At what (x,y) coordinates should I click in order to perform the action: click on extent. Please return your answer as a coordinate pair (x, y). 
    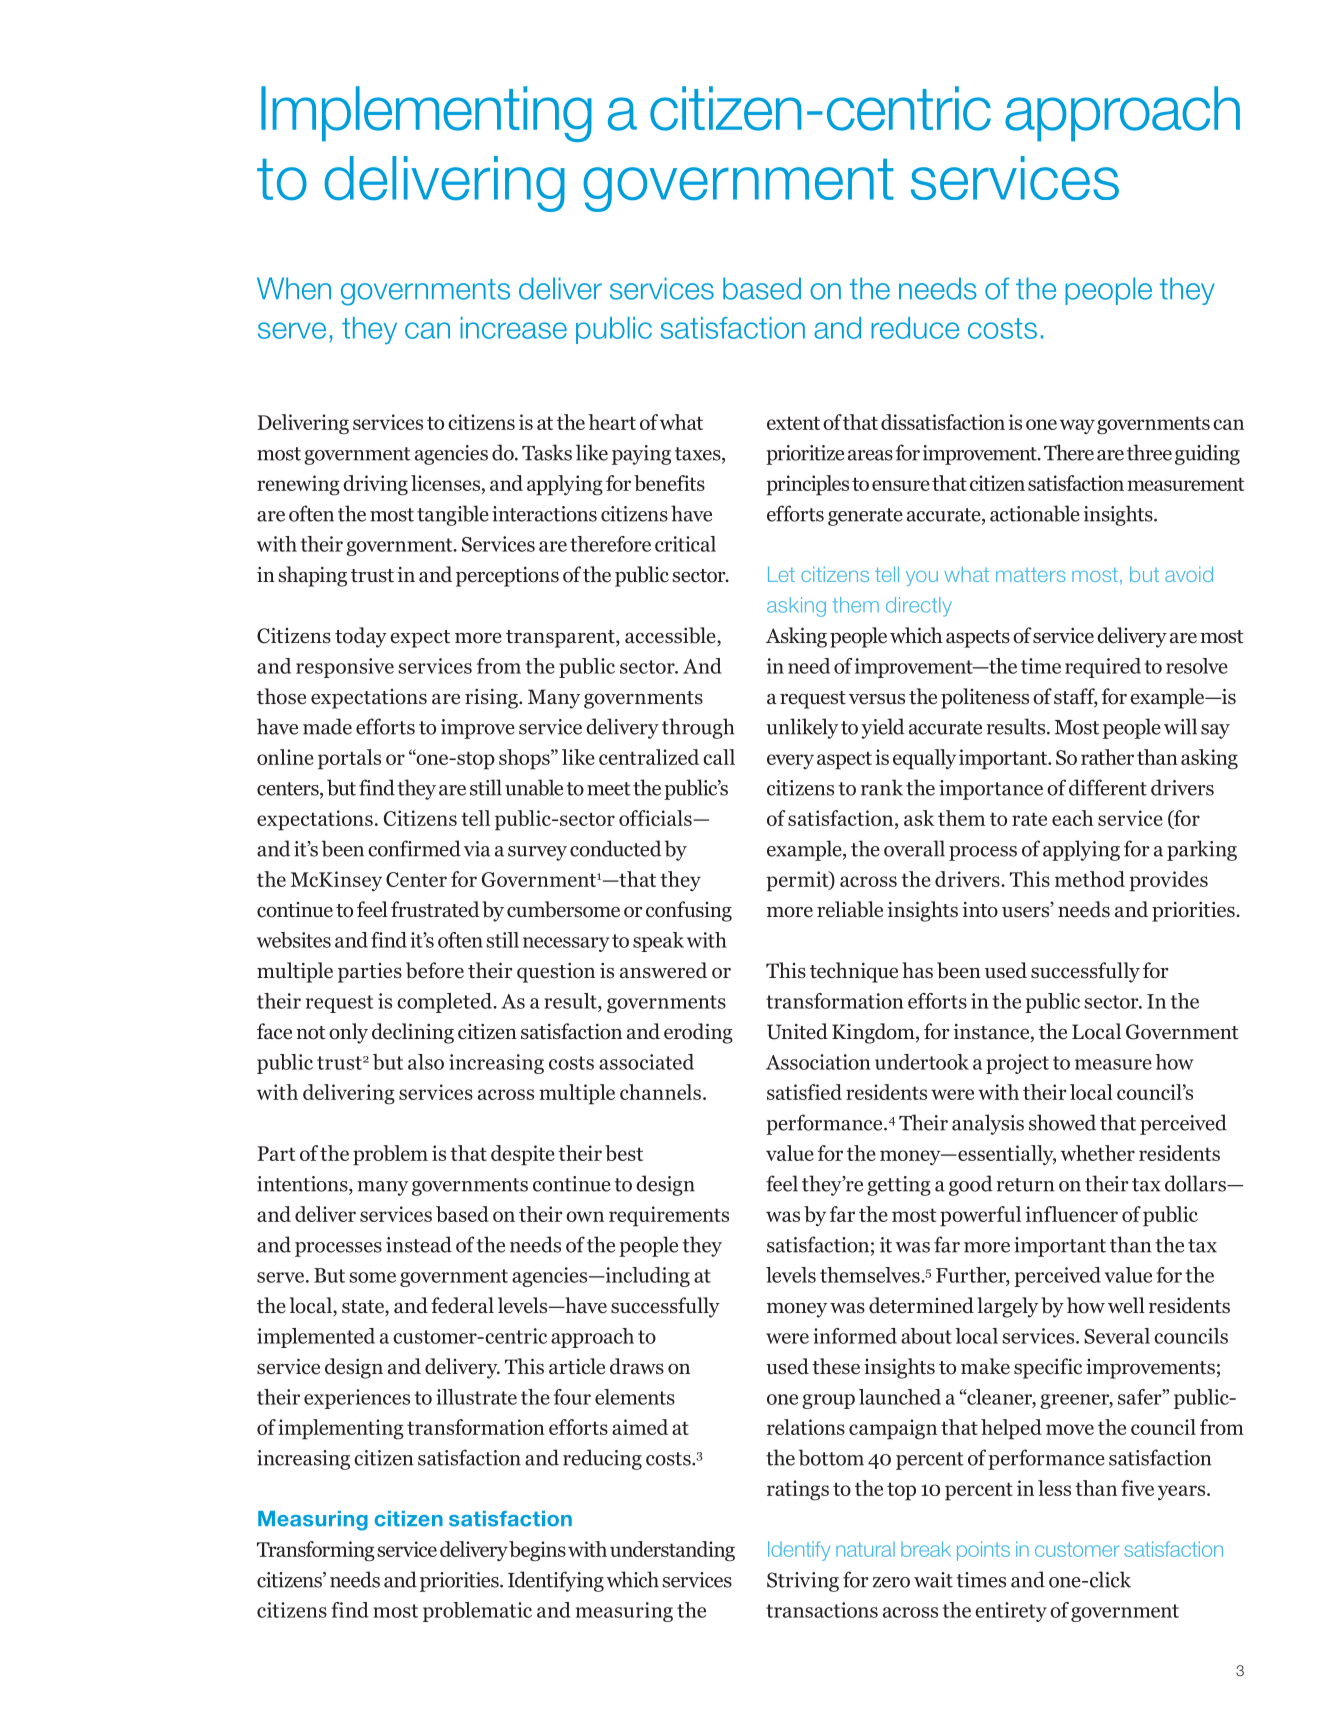
    Looking at the image, I should click on (793, 423).
